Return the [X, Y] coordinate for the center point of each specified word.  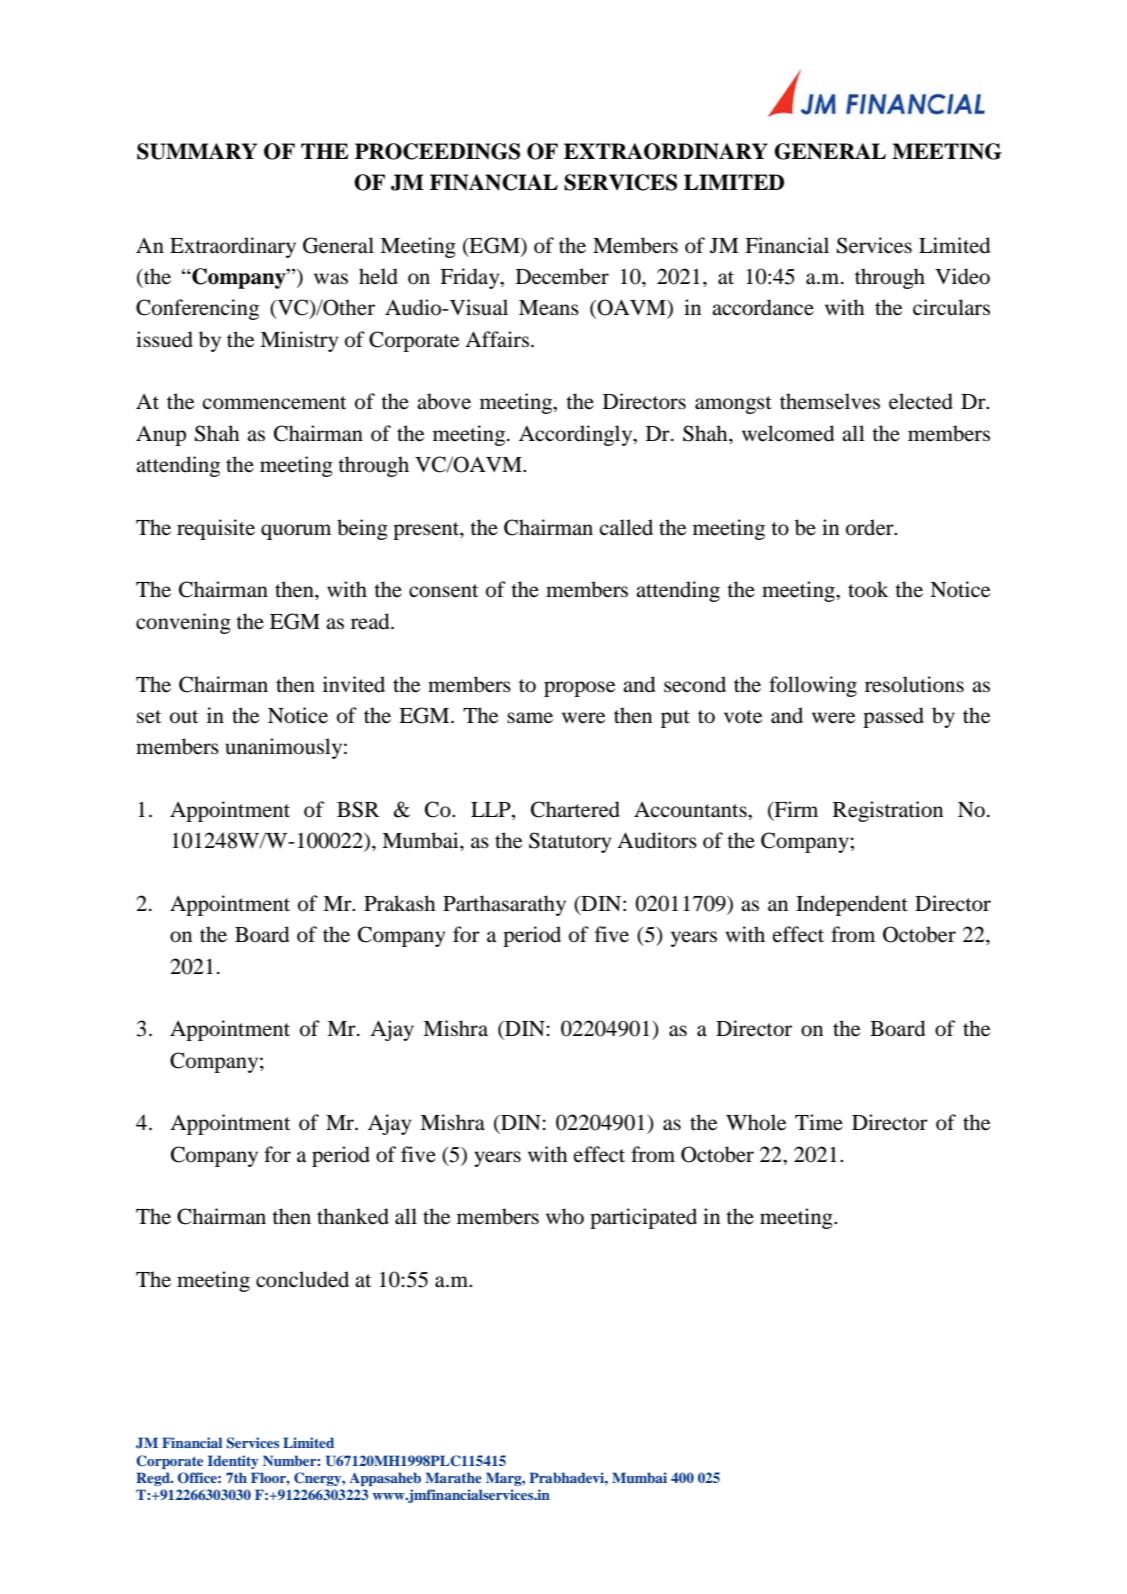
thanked [353, 1216]
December [562, 276]
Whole [756, 1122]
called [626, 527]
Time [819, 1122]
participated [643, 1218]
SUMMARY [197, 151]
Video [962, 276]
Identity [233, 1462]
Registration [888, 811]
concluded [302, 1279]
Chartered [575, 809]
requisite [216, 529]
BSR [358, 809]
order [871, 527]
